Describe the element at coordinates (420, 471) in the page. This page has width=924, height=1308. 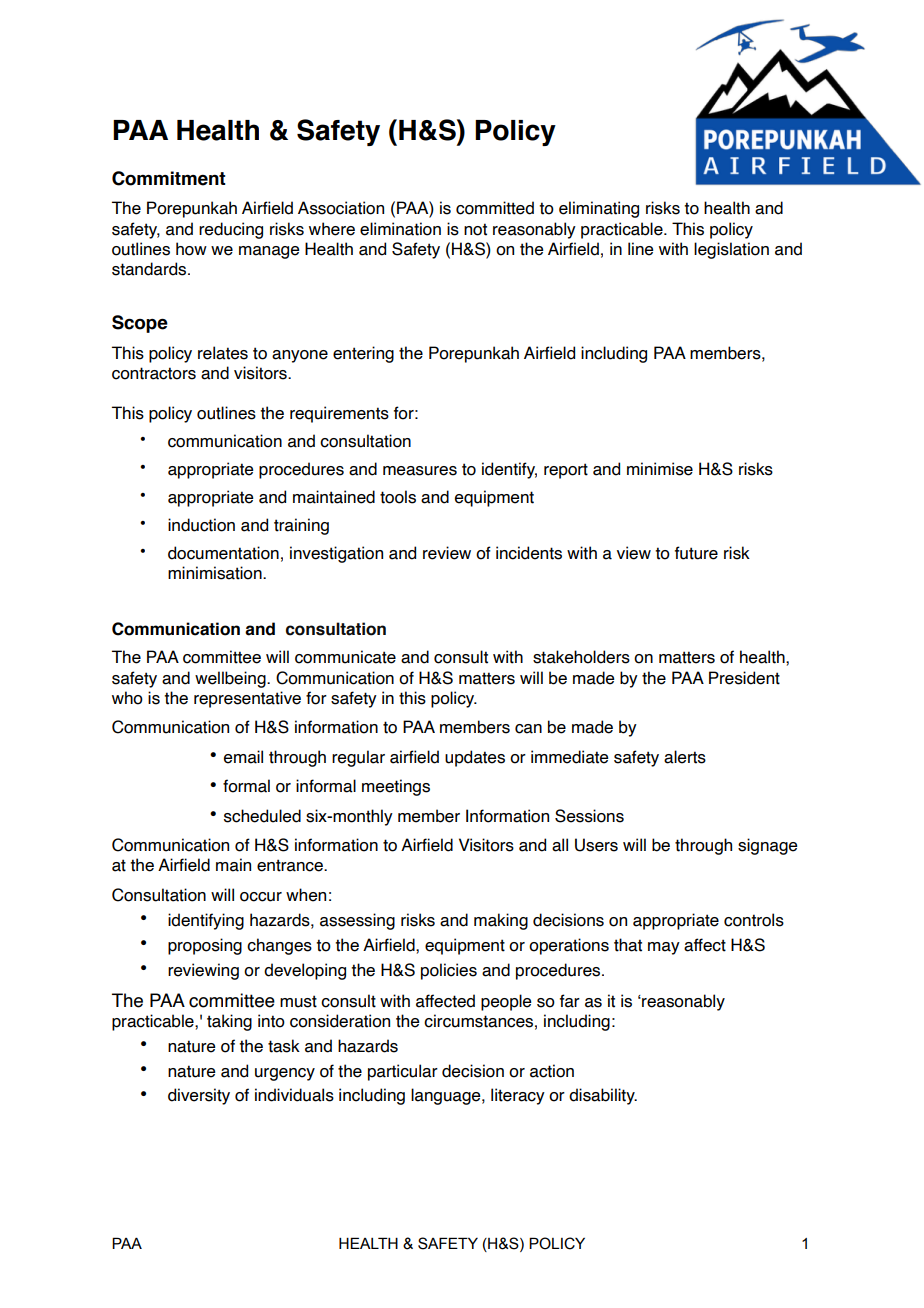
I see `measures` at that location.
